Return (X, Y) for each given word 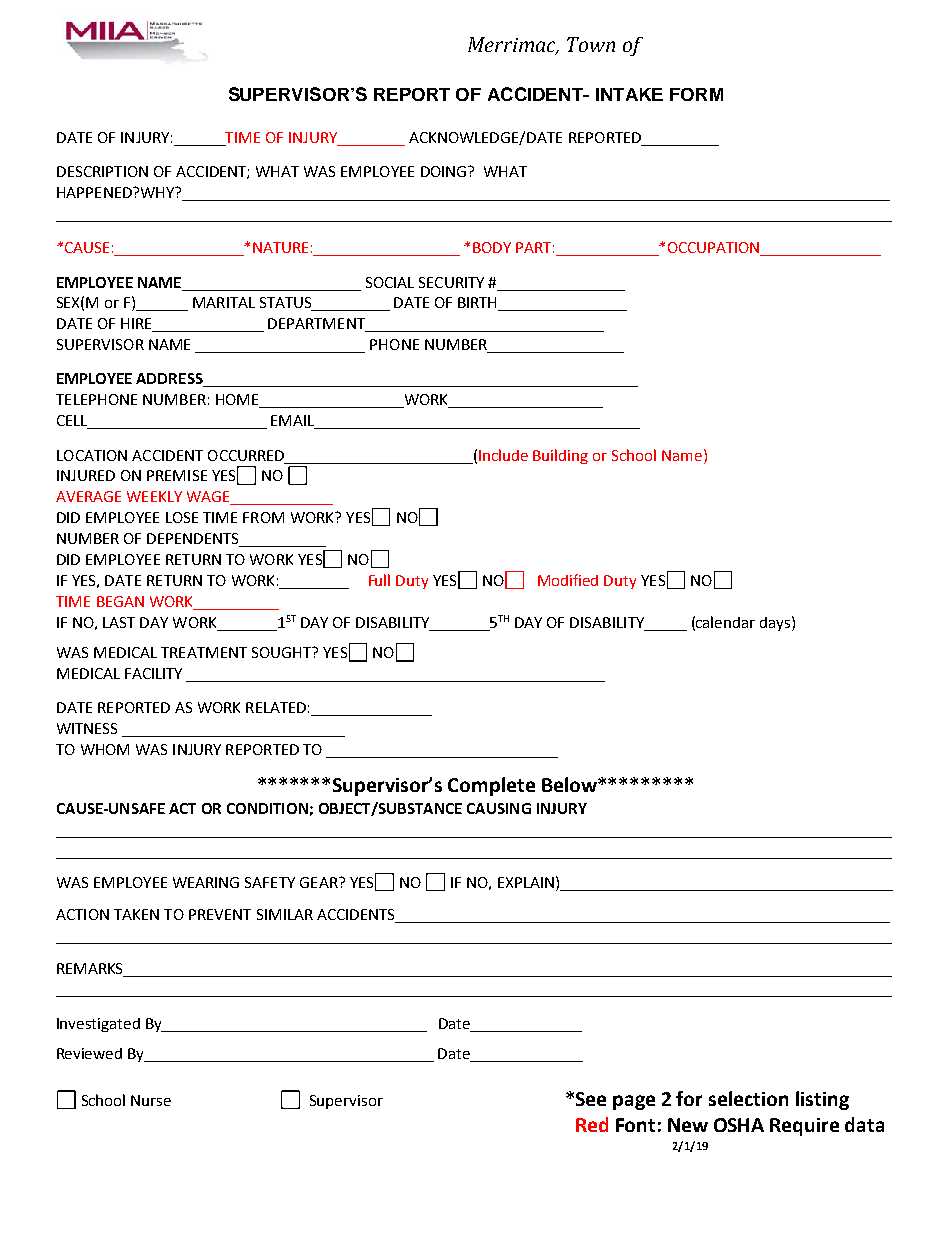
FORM (696, 94)
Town (591, 44)
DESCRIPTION (102, 171)
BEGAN (120, 601)
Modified (568, 580)
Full (379, 580)
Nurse (151, 1100)
